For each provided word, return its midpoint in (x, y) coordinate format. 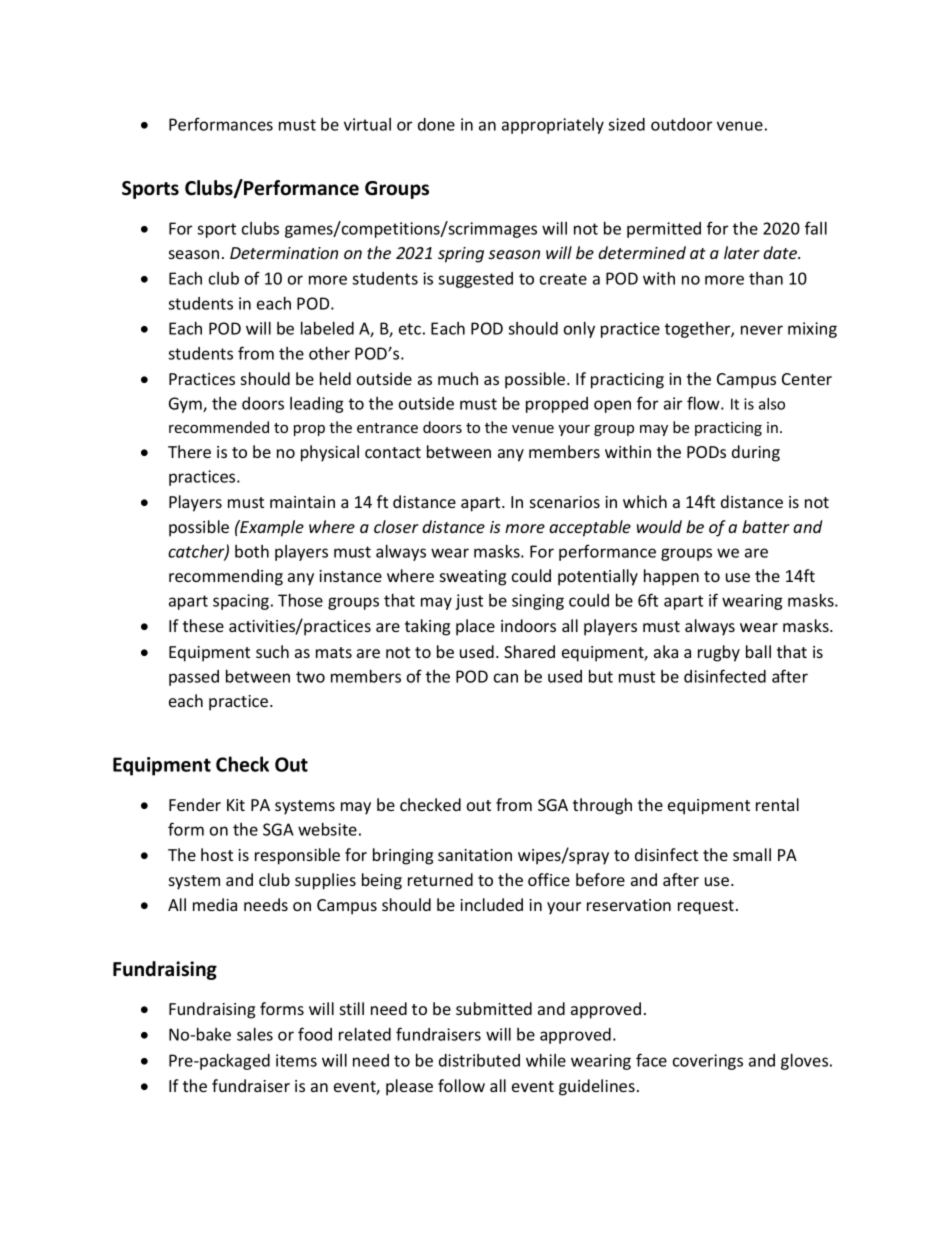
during (756, 453)
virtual (367, 124)
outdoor (681, 124)
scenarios (565, 502)
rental (777, 804)
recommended (219, 427)
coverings (708, 1062)
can (506, 678)
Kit (236, 805)
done (436, 124)
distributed (479, 1060)
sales (255, 1034)
